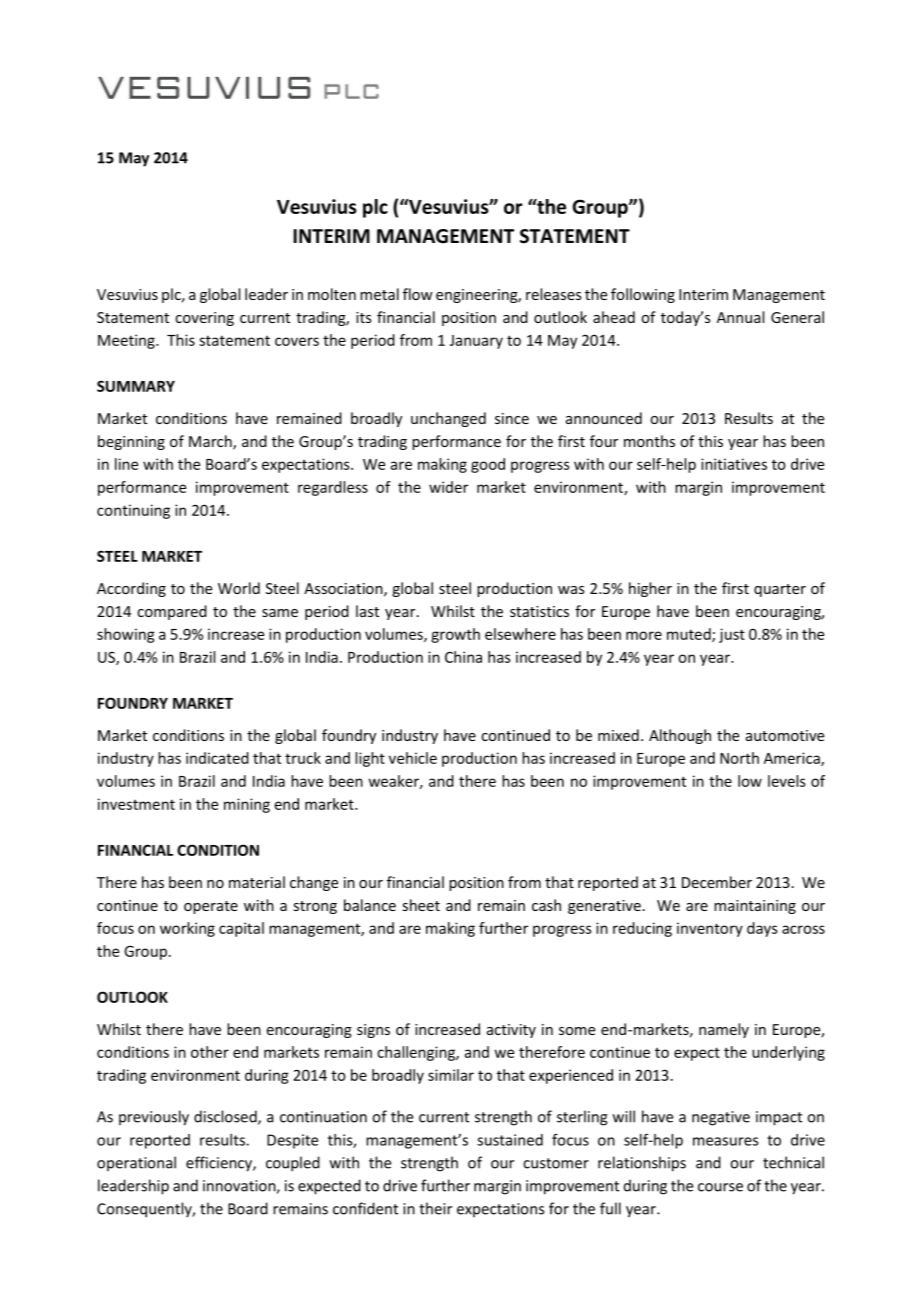 This image has height=1308, width=924. Describe the element at coordinates (717, 882) in the image. I see `December` at that location.
